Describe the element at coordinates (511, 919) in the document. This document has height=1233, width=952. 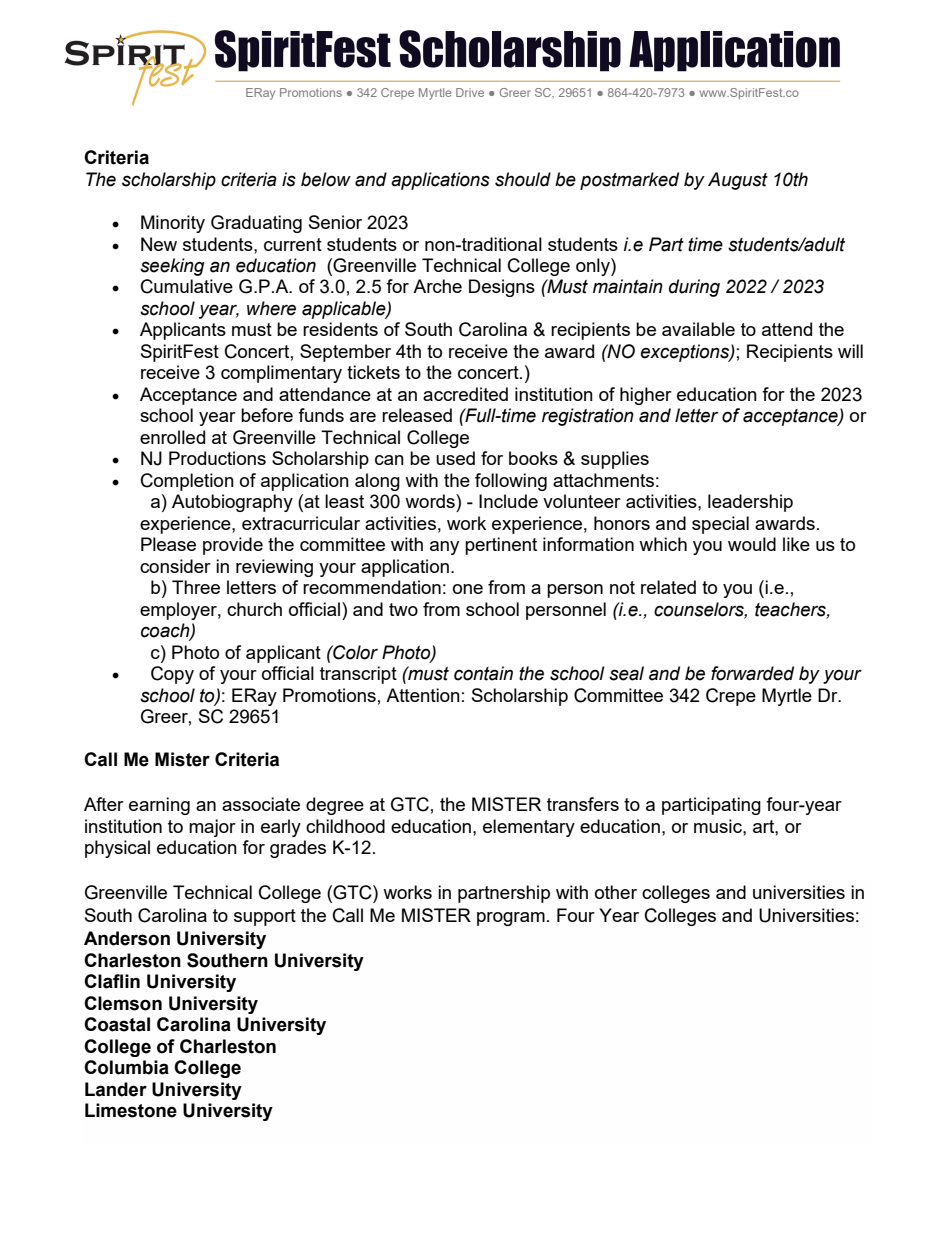
I see `program` at that location.
